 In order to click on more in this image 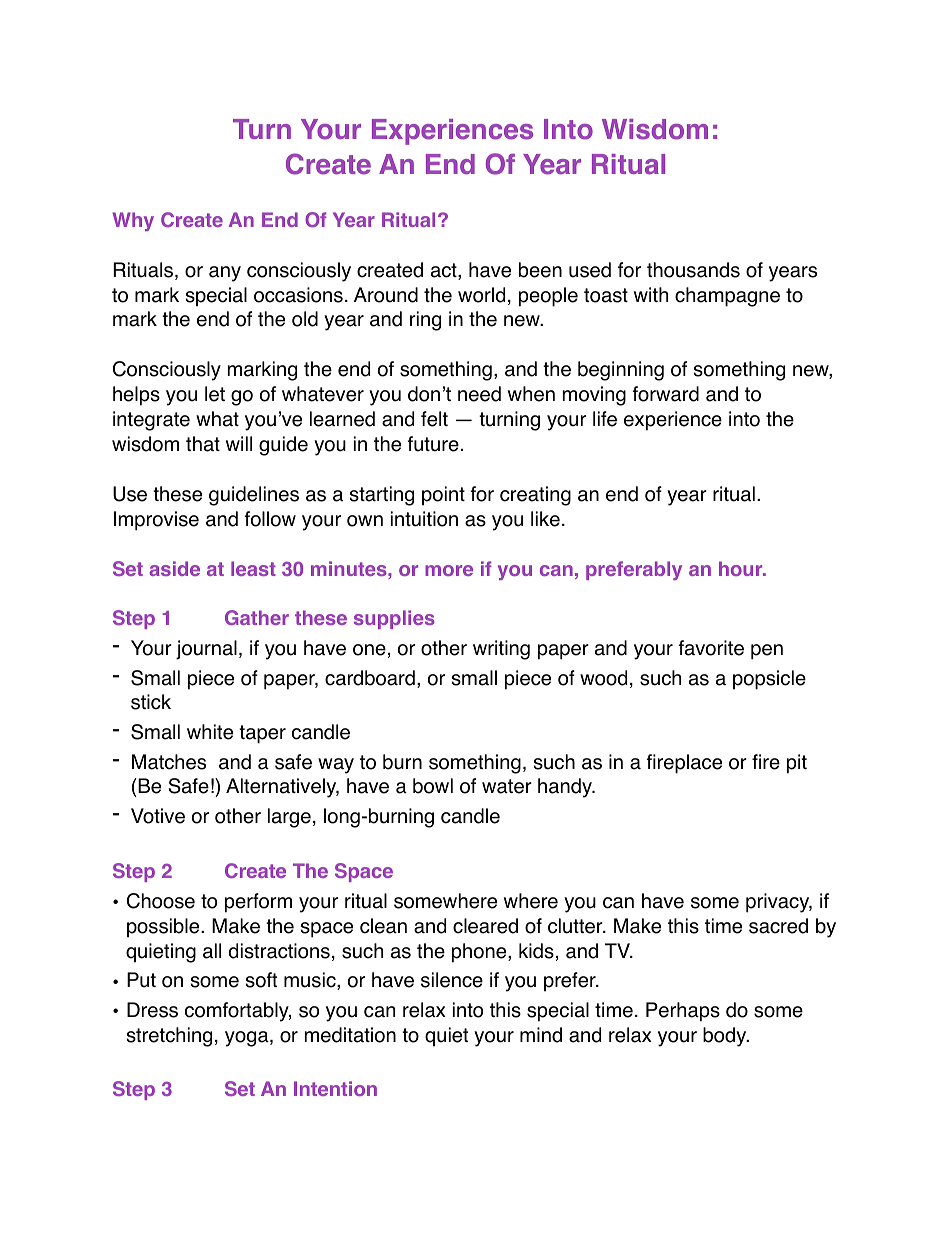, I will do `click(449, 570)`.
